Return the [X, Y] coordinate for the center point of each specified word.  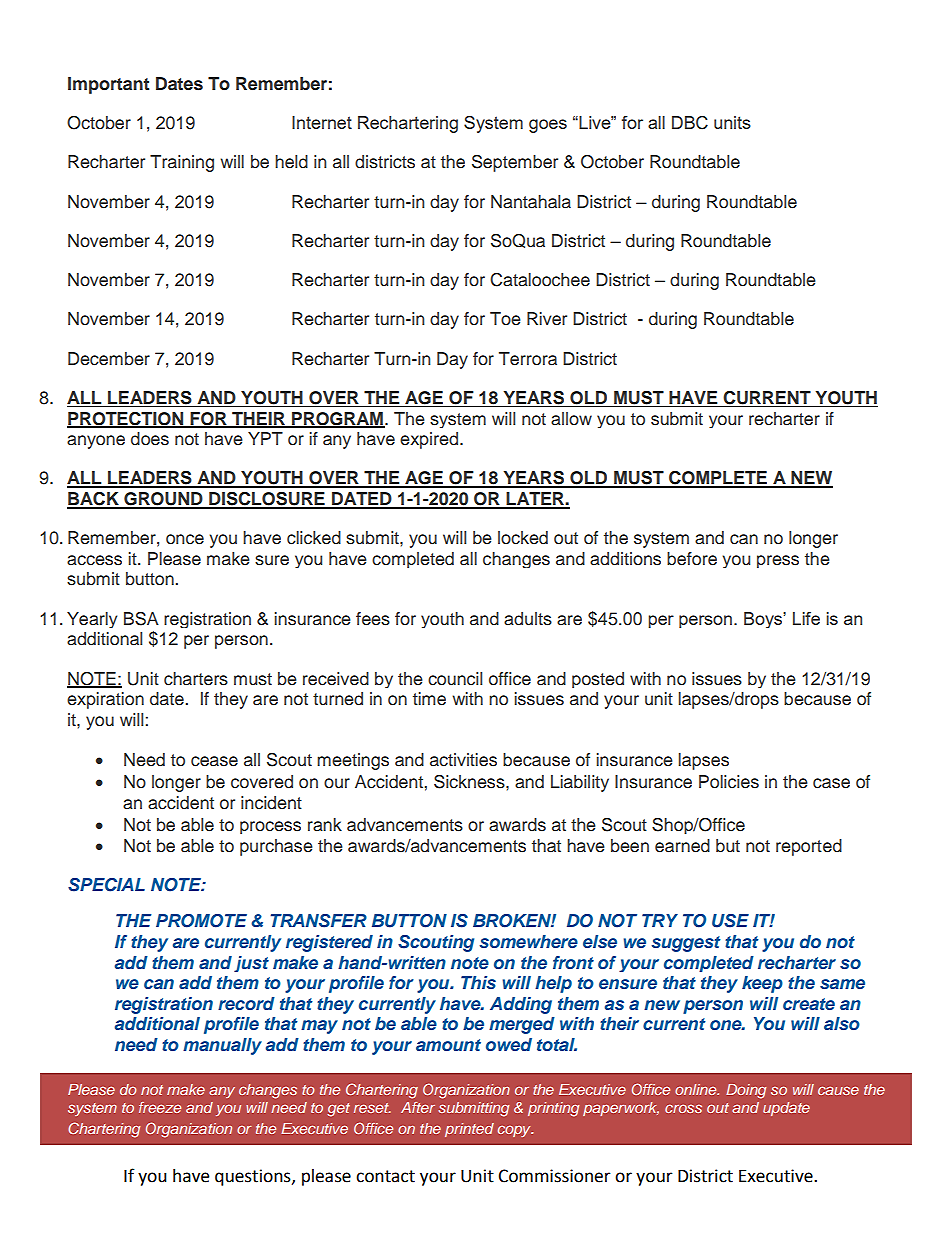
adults [528, 619]
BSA [141, 619]
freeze [160, 1107]
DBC [690, 123]
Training [182, 163]
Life [806, 618]
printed [469, 1130]
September [515, 163]
